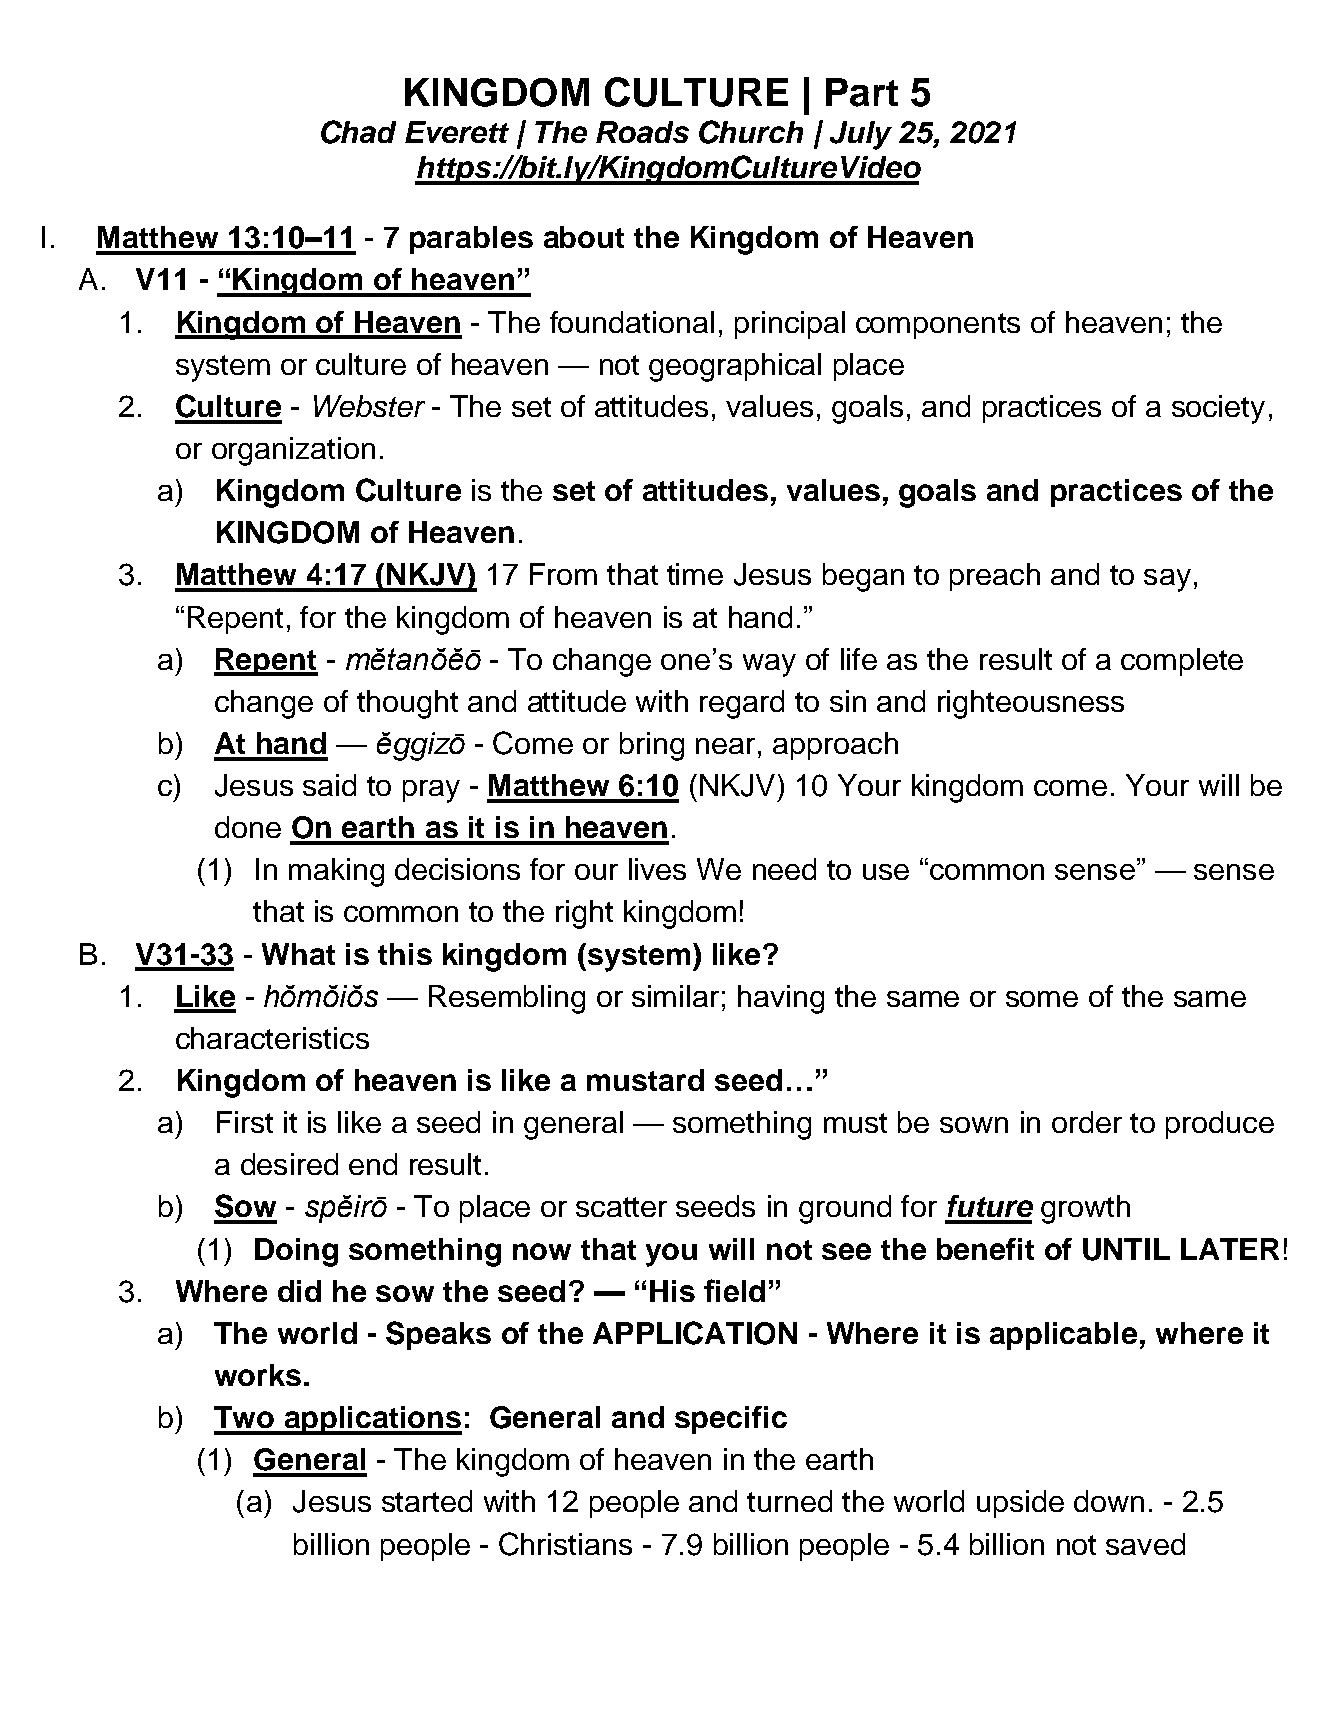  Describe the element at coordinates (1109, 1501) in the screenshot. I see `down` at that location.
